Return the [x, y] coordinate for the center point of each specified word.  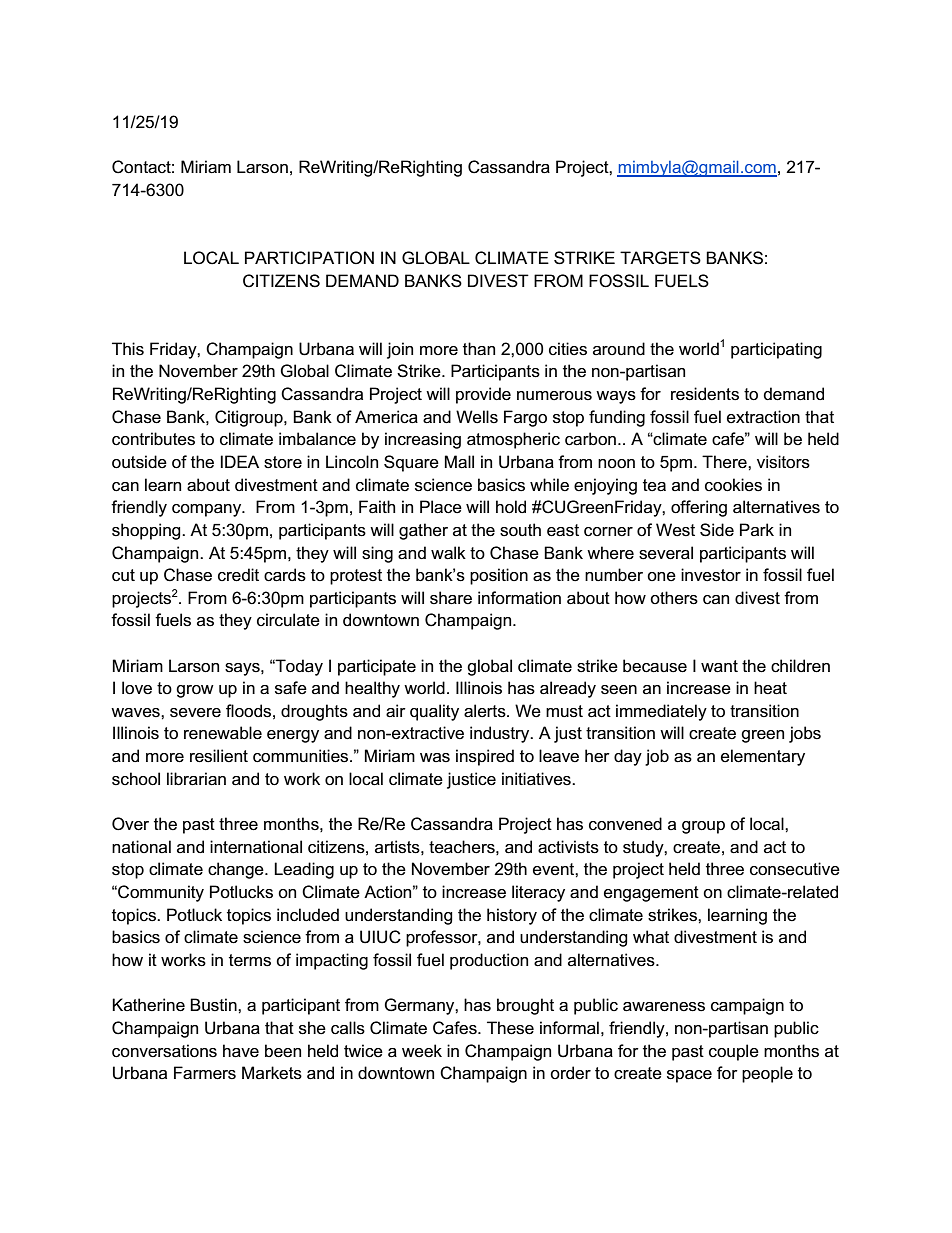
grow [195, 691]
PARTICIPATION [309, 258]
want [719, 666]
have [241, 1051]
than [479, 349]
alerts [486, 711]
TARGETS [660, 258]
